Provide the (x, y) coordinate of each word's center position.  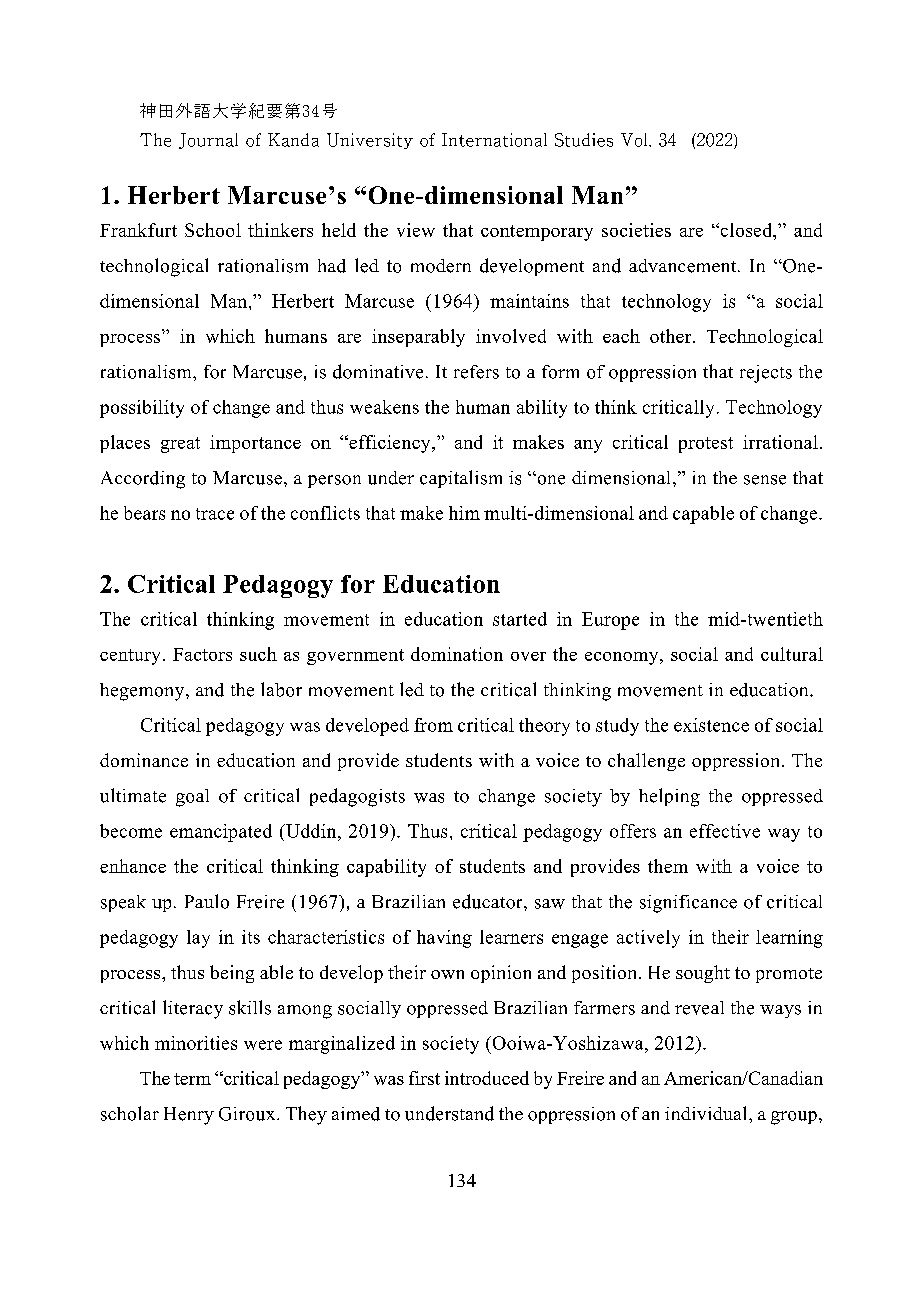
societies (636, 230)
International (494, 140)
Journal (208, 141)
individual (707, 1113)
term (192, 1079)
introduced (487, 1078)
